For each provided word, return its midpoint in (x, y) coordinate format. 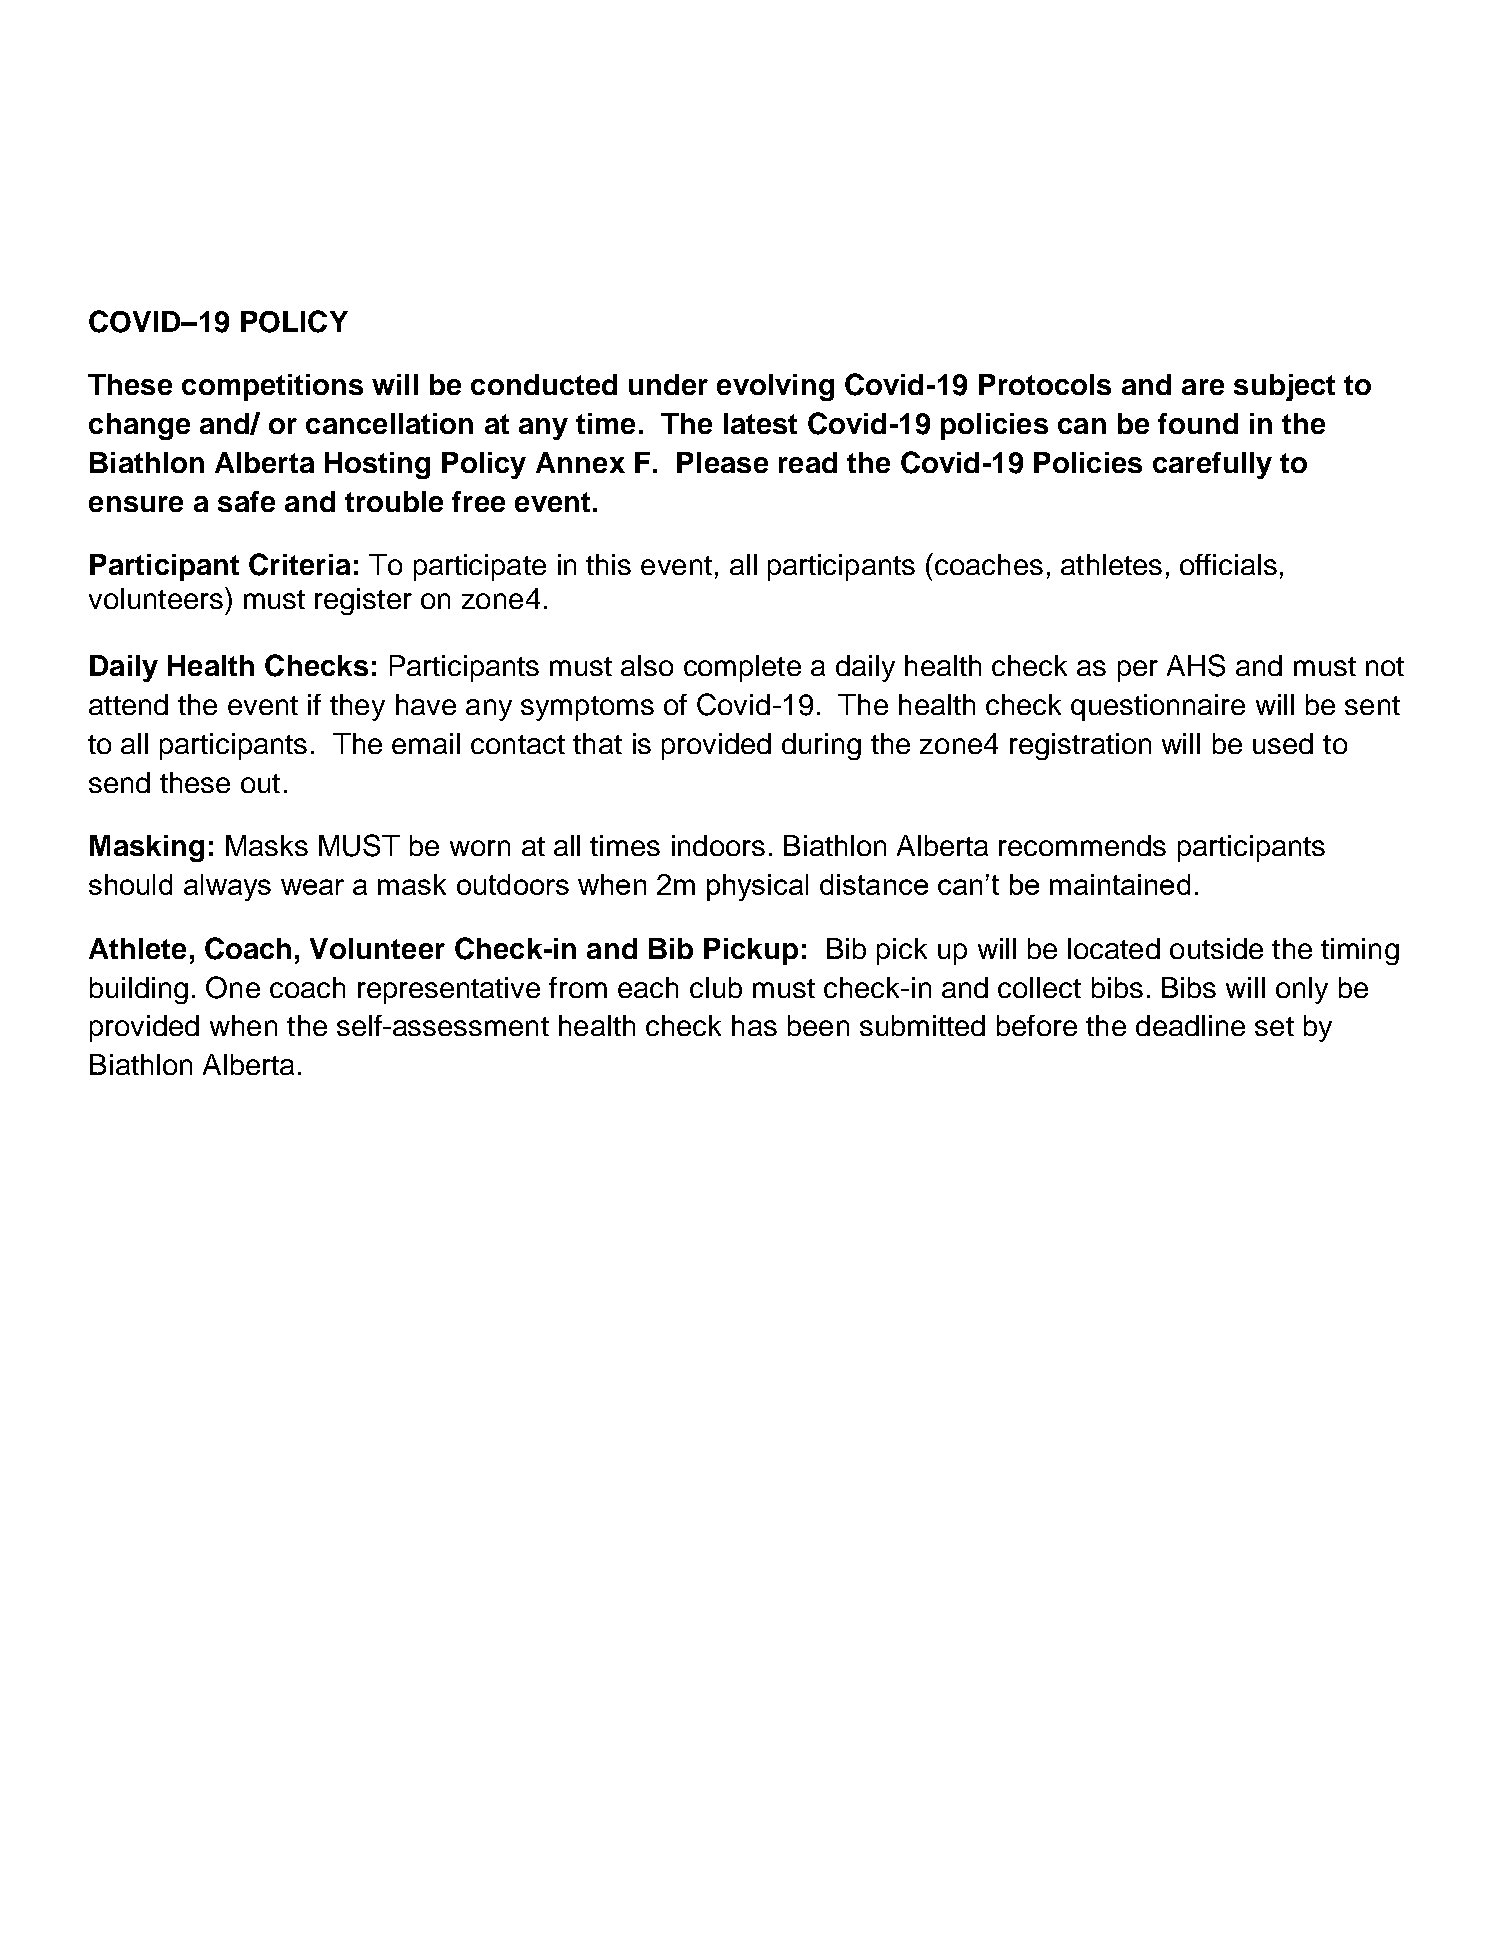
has (754, 1025)
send (119, 782)
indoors (718, 845)
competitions (272, 387)
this (608, 564)
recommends (1082, 845)
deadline (1190, 1025)
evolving (775, 387)
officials (1228, 564)
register (363, 601)
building (139, 990)
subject (1284, 387)
